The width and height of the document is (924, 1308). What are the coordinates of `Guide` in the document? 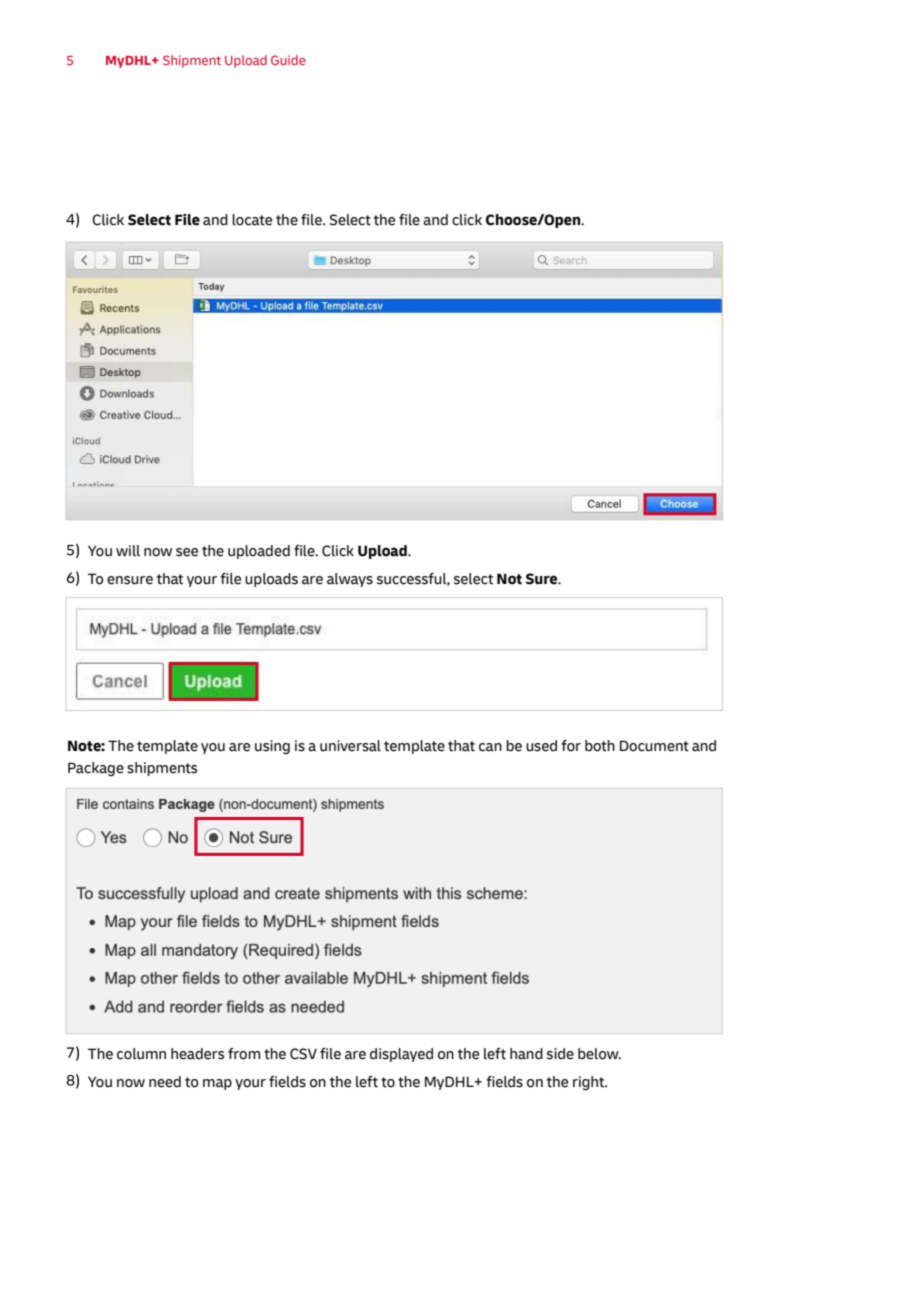 It's located at (288, 60).
